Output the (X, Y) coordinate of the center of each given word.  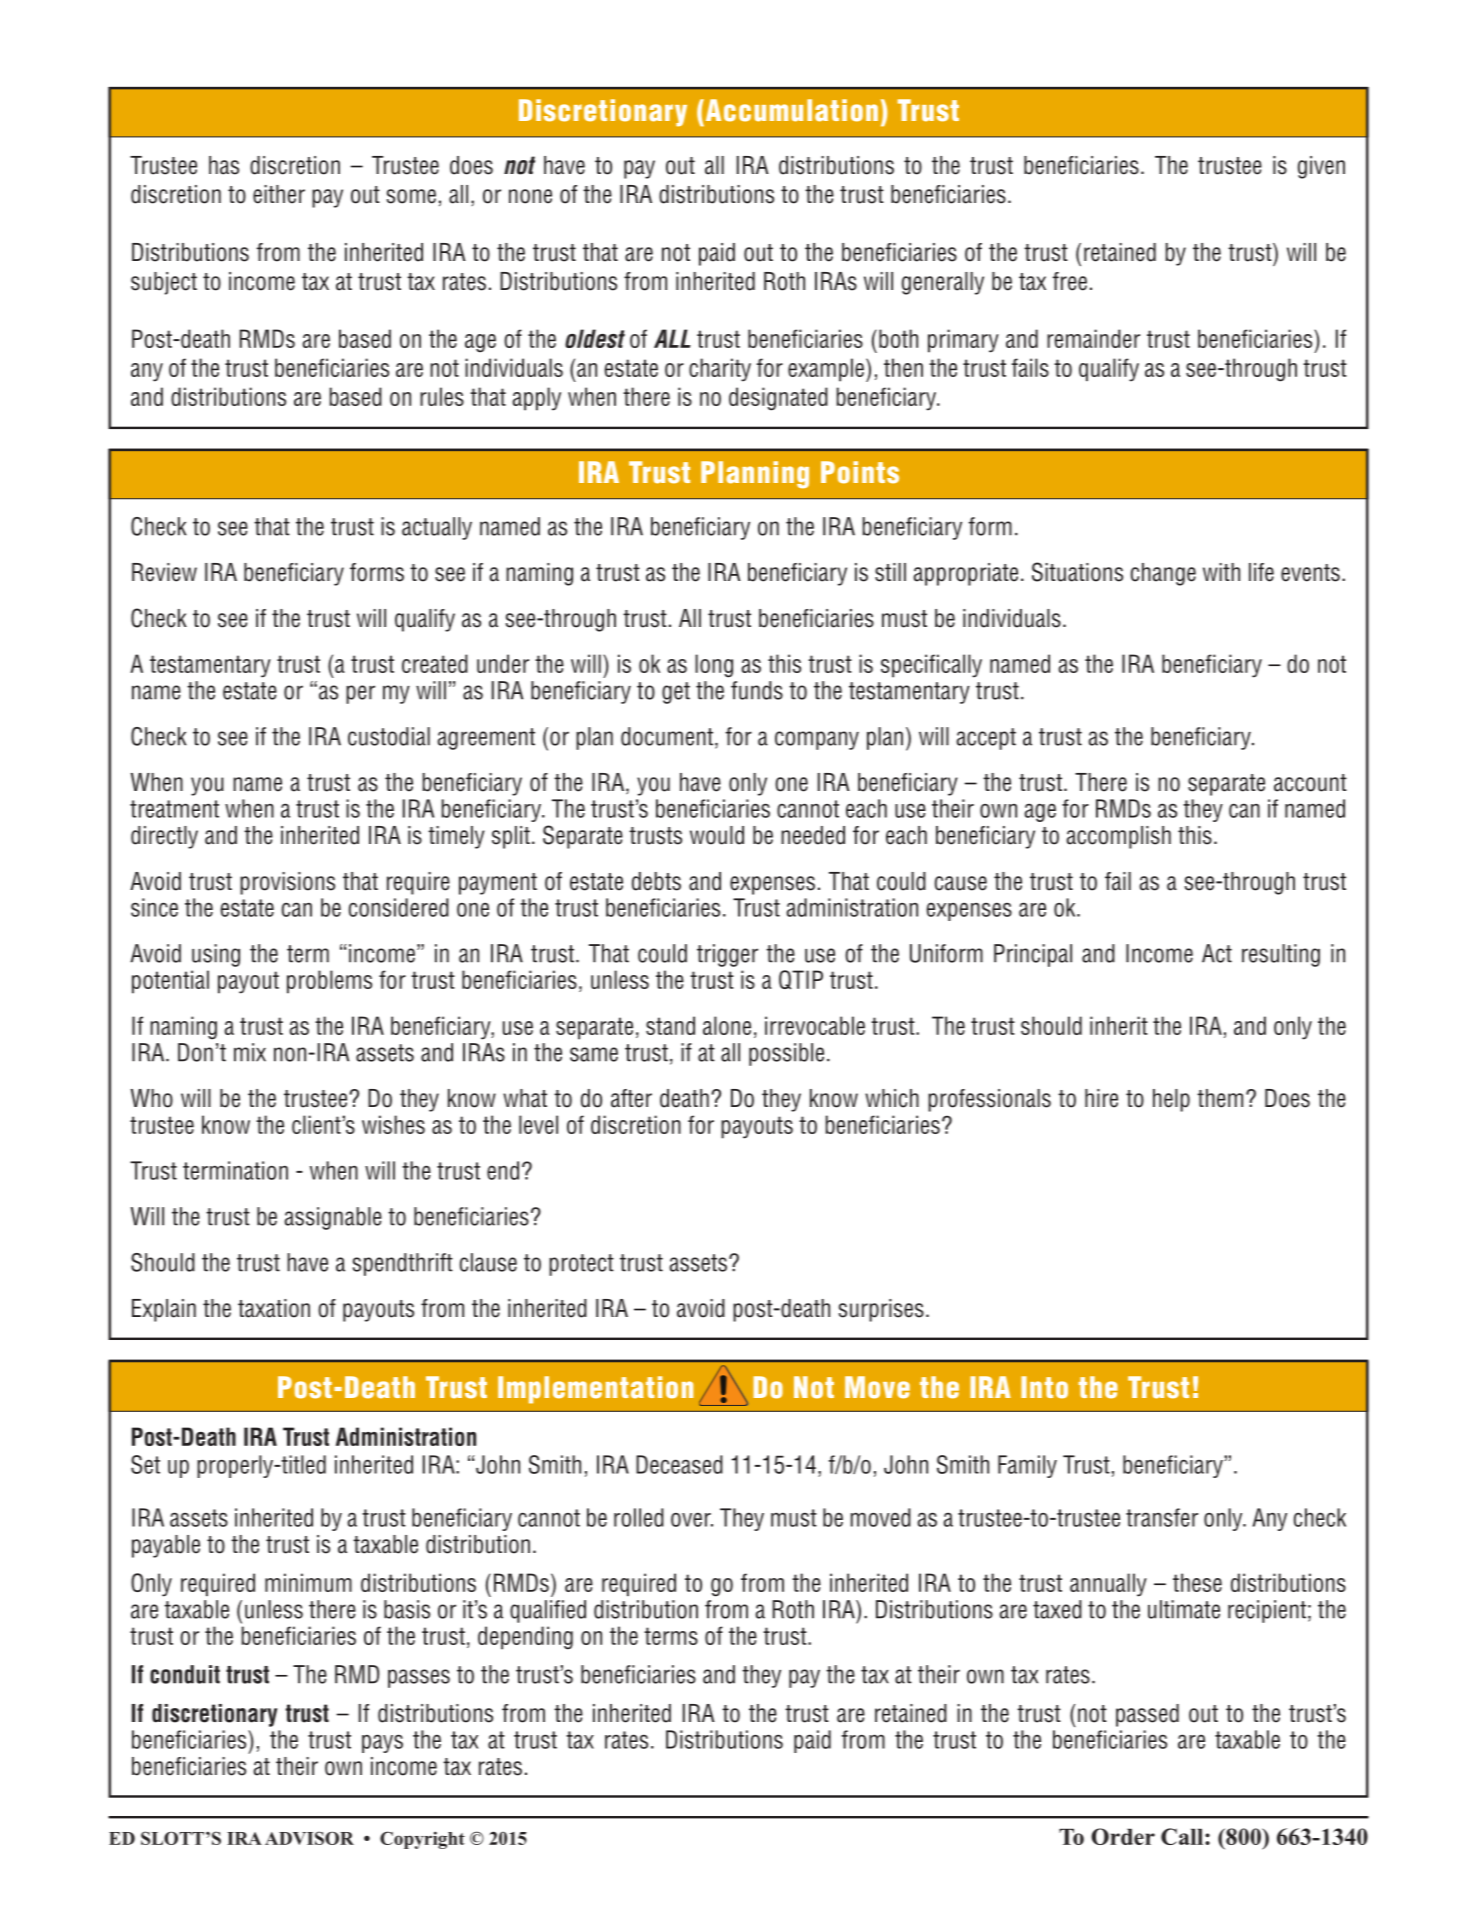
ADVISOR (309, 1838)
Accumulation (790, 110)
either (279, 194)
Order (1123, 1836)
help (1171, 1100)
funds (757, 690)
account (1310, 783)
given (1321, 167)
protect (581, 1265)
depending (525, 1638)
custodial (389, 736)
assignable (333, 1218)
